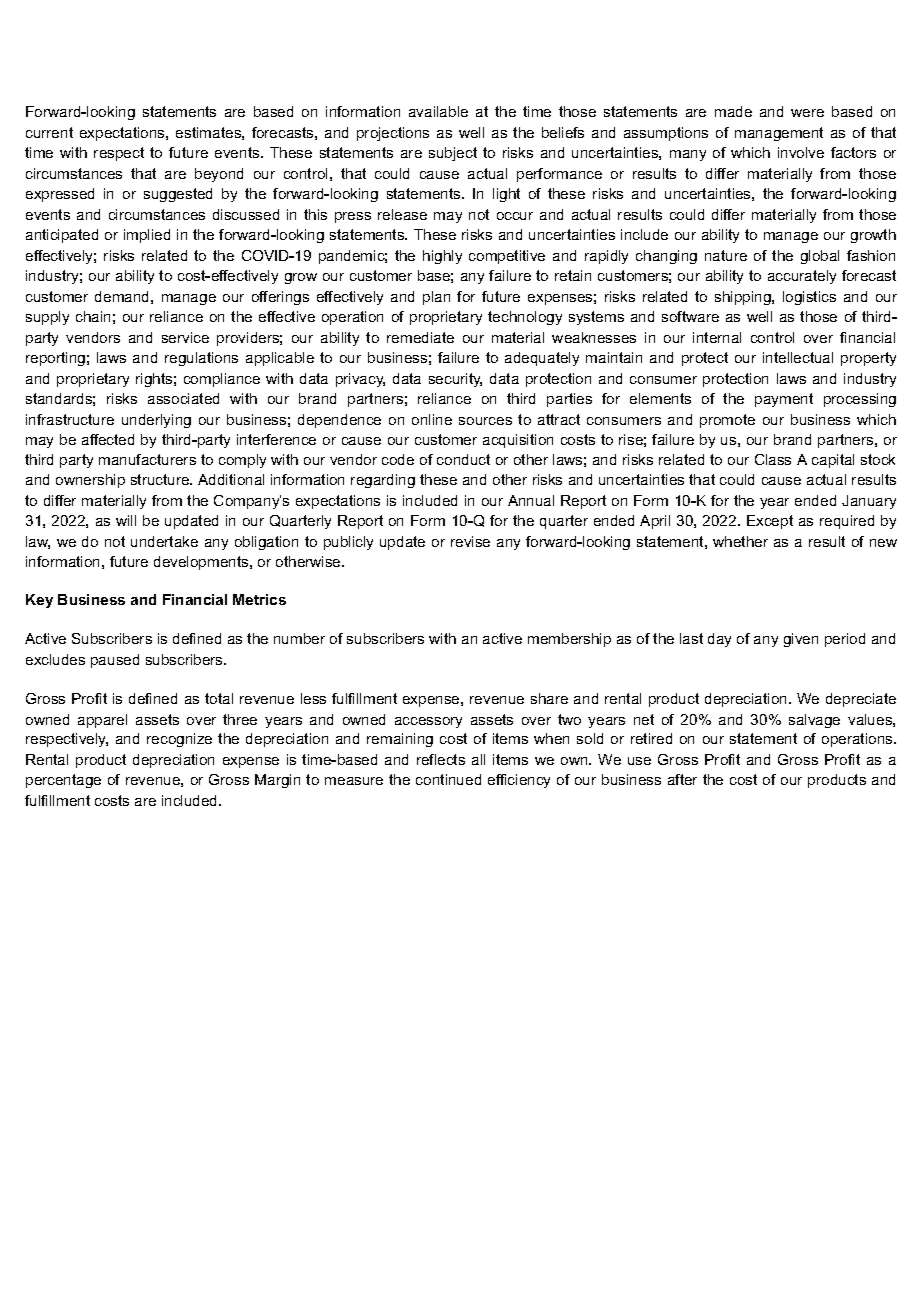 The width and height of the page is (924, 1308). Describe the element at coordinates (126, 520) in the page. I see `will` at that location.
